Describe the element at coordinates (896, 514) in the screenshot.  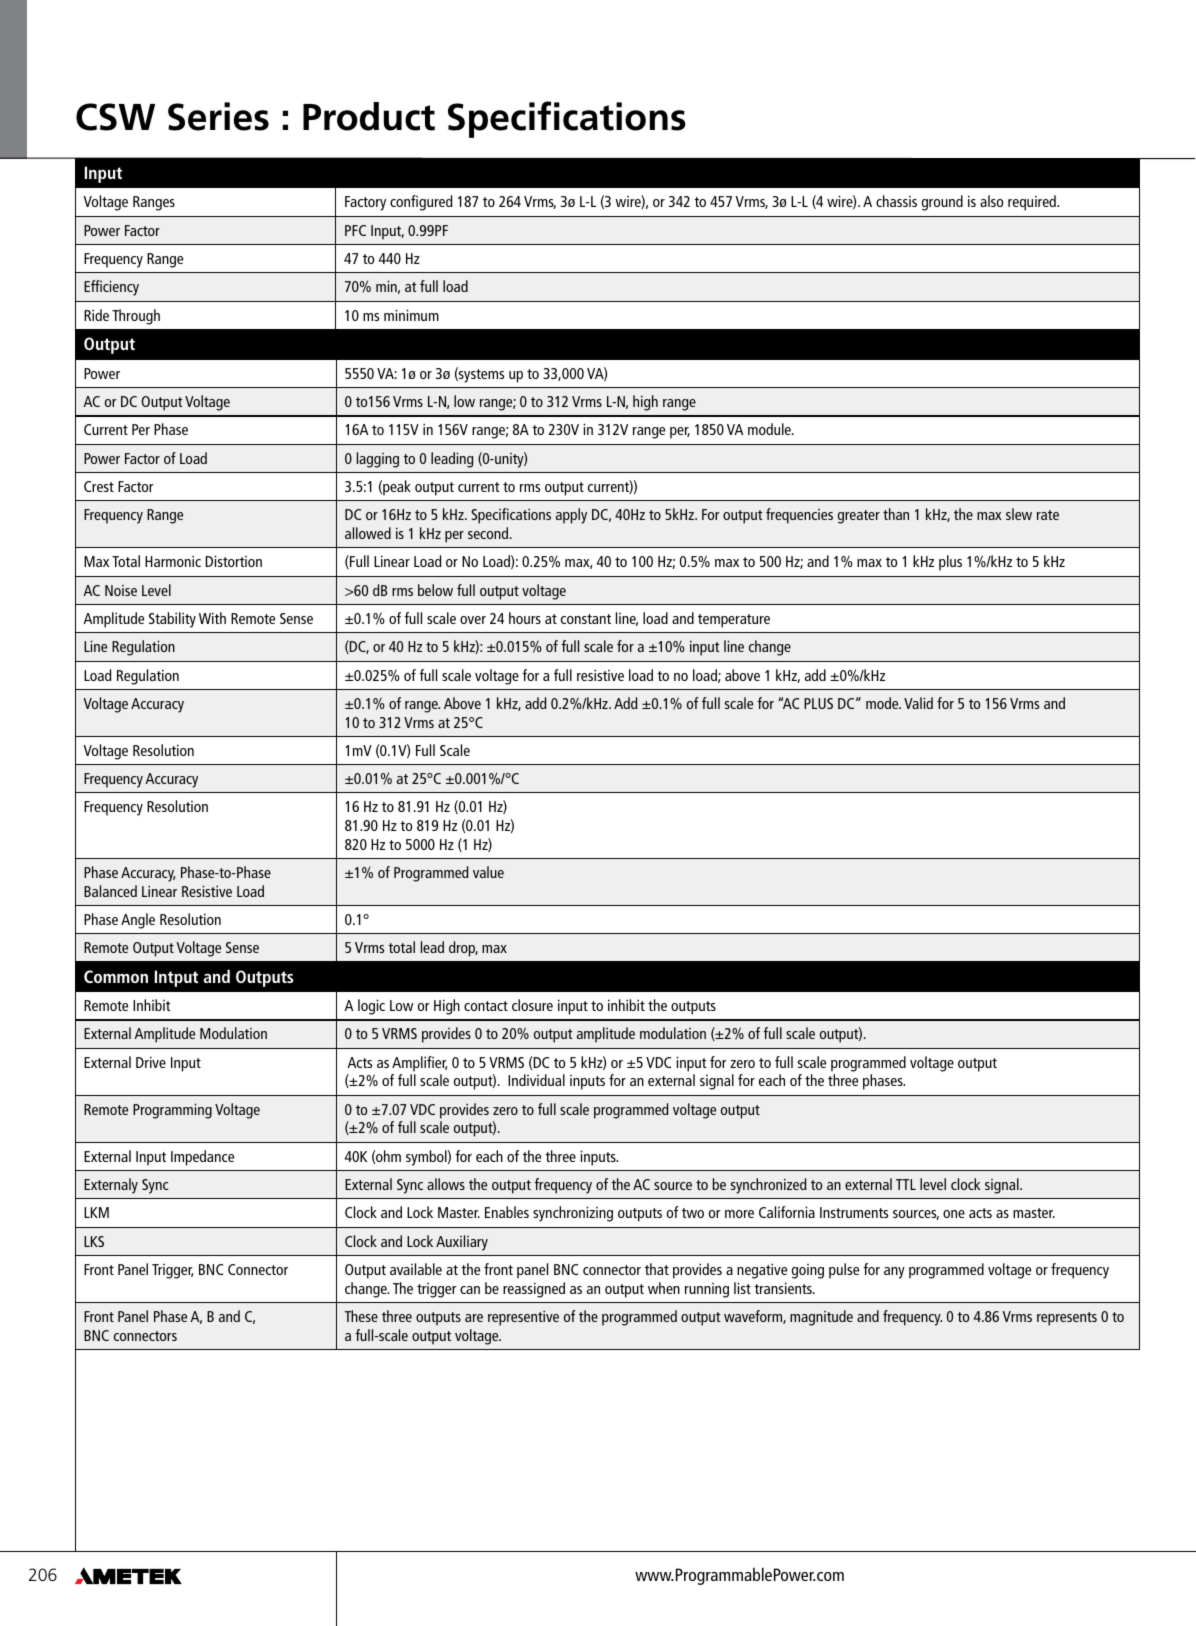
I see `than` at that location.
